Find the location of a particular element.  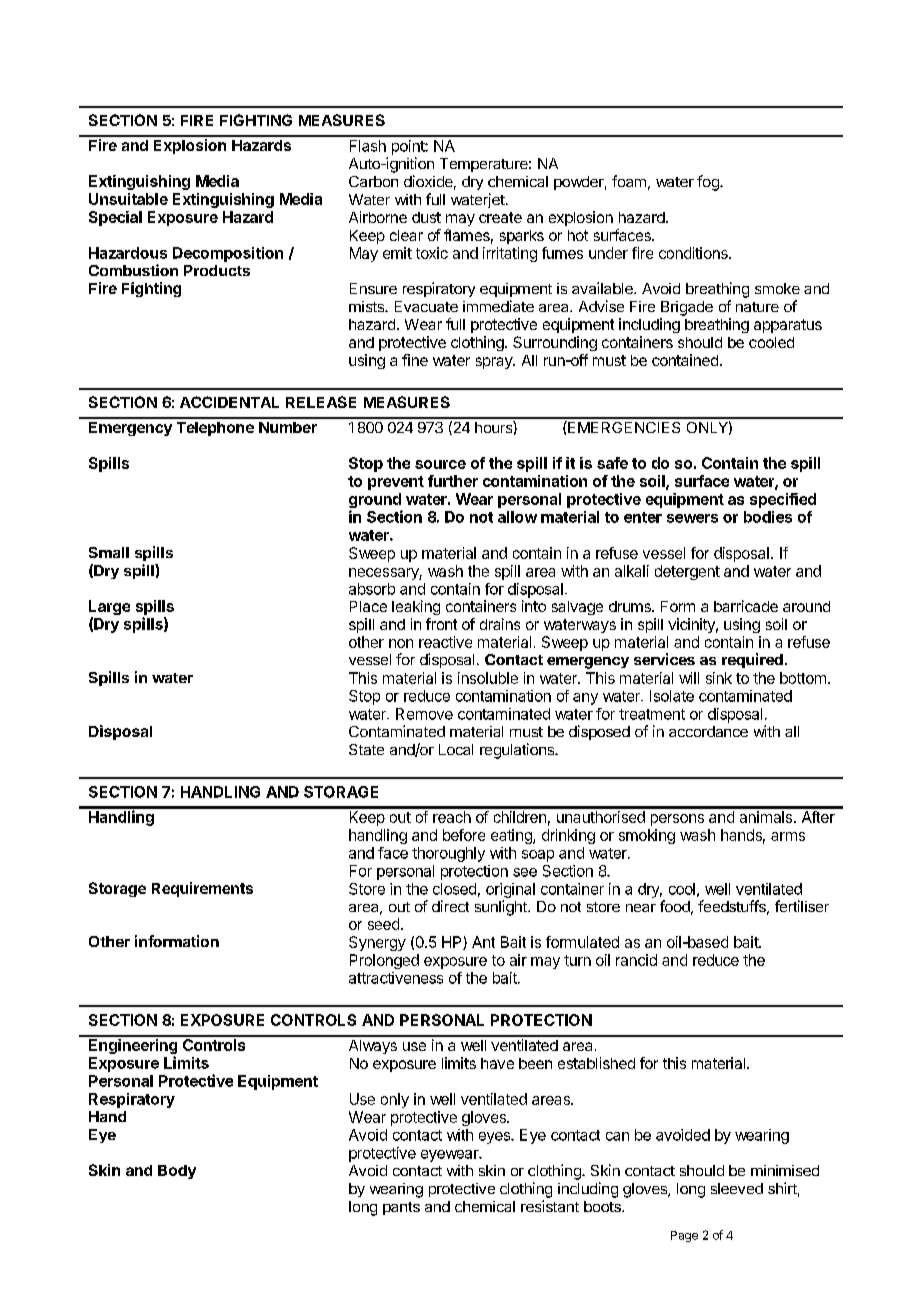

insoluble is located at coordinates (488, 678).
